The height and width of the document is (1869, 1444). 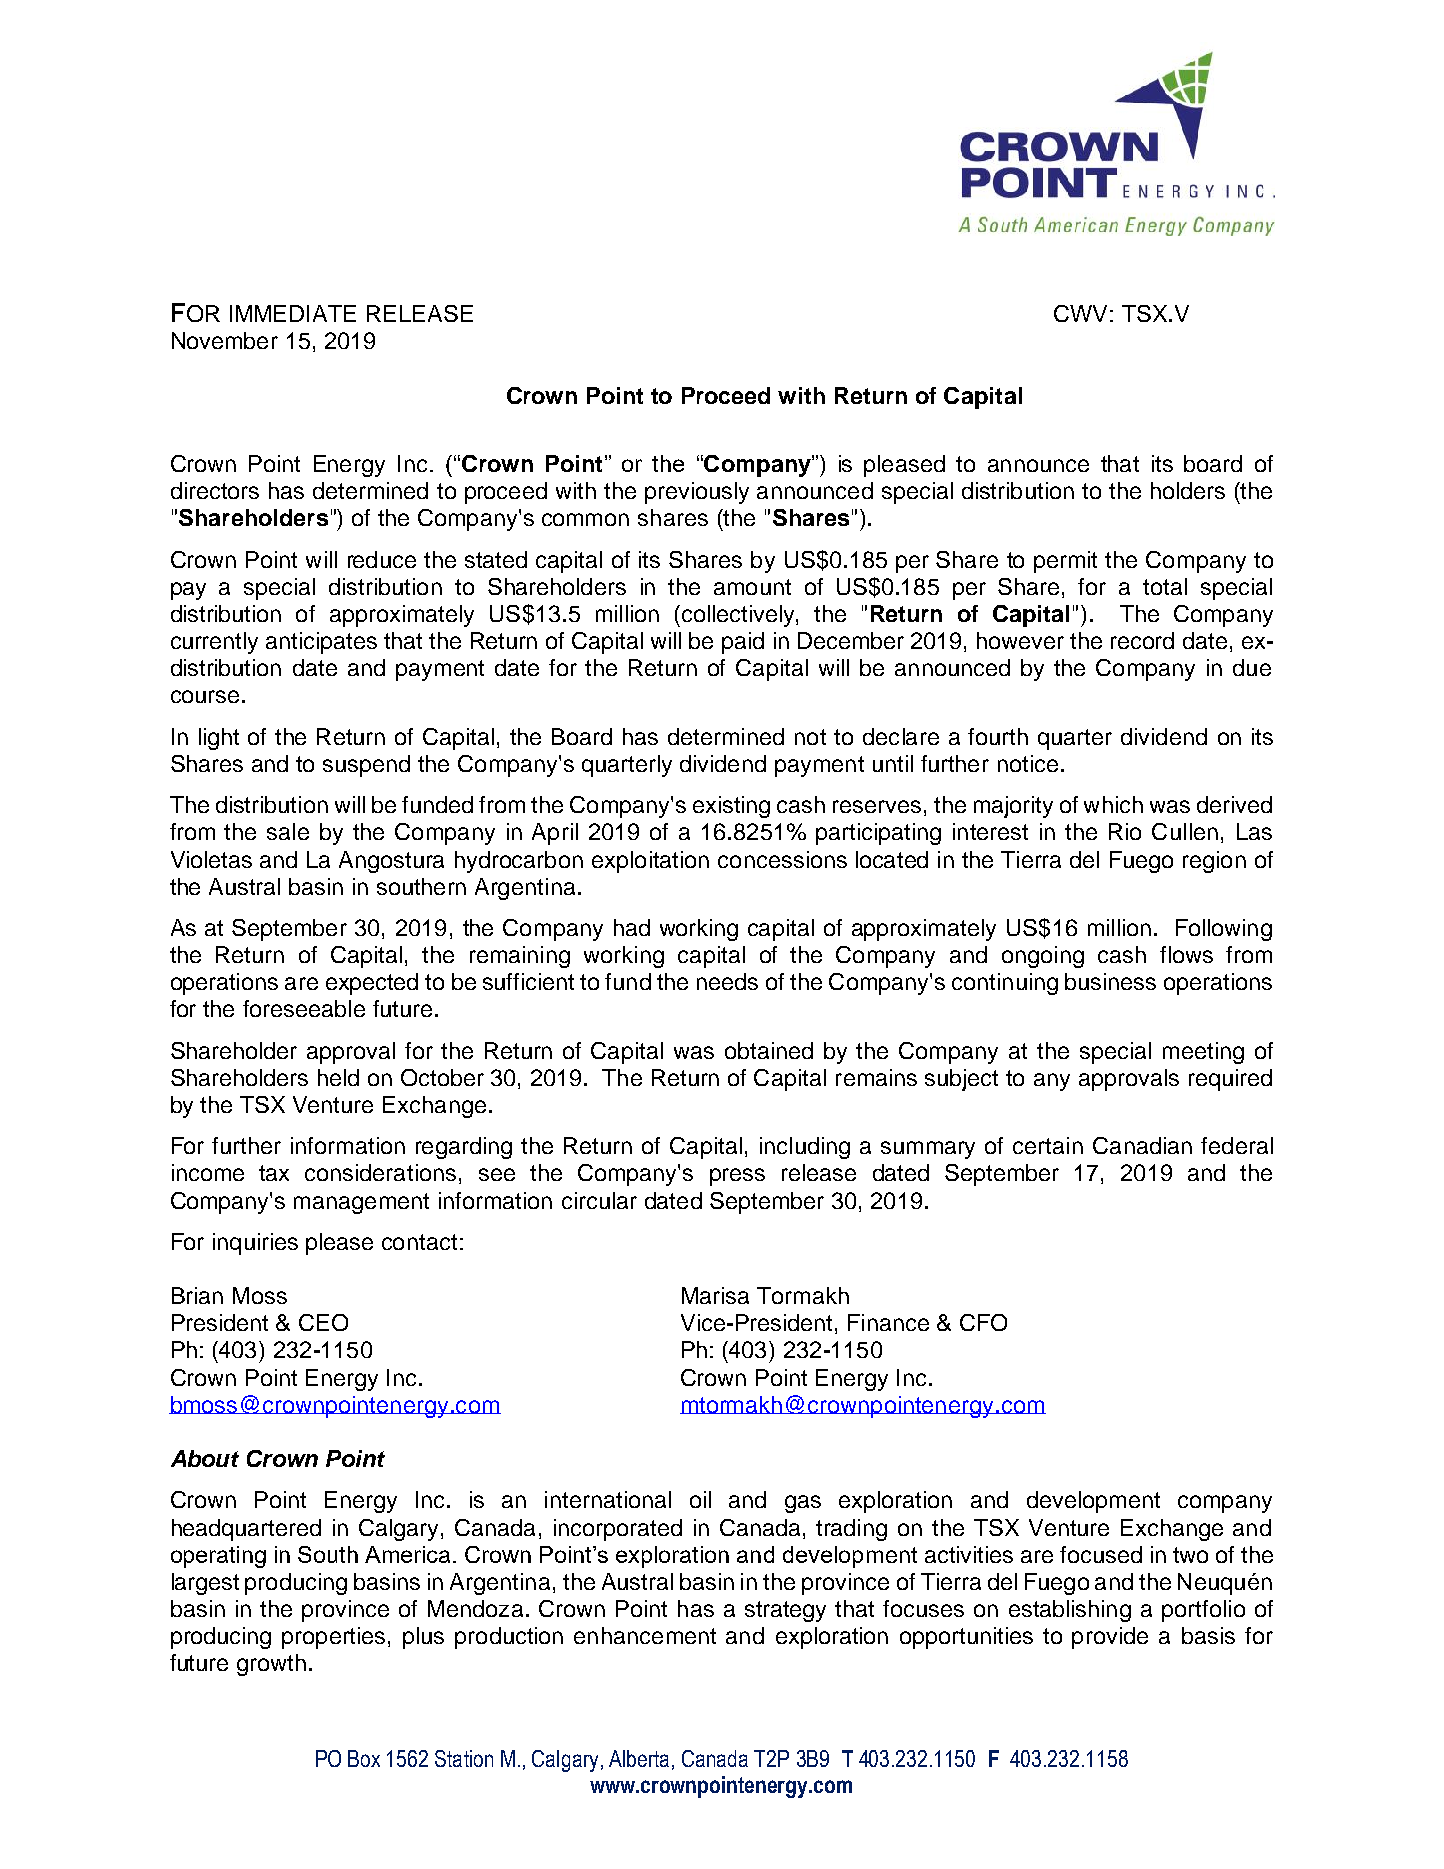 I want to click on IMMEDIATE, so click(x=293, y=313).
